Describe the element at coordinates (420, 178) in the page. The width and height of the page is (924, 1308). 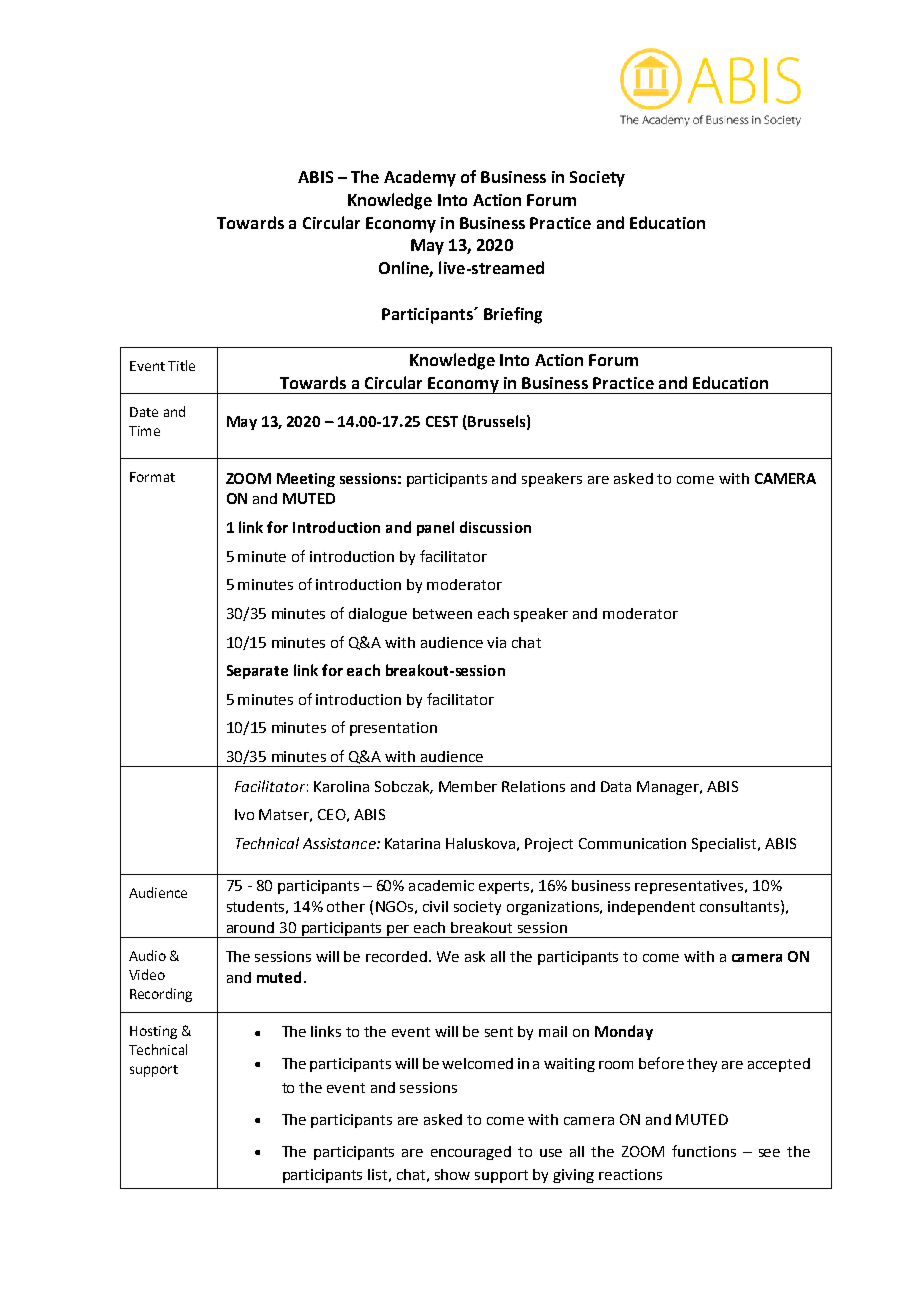
I see `Academy` at that location.
